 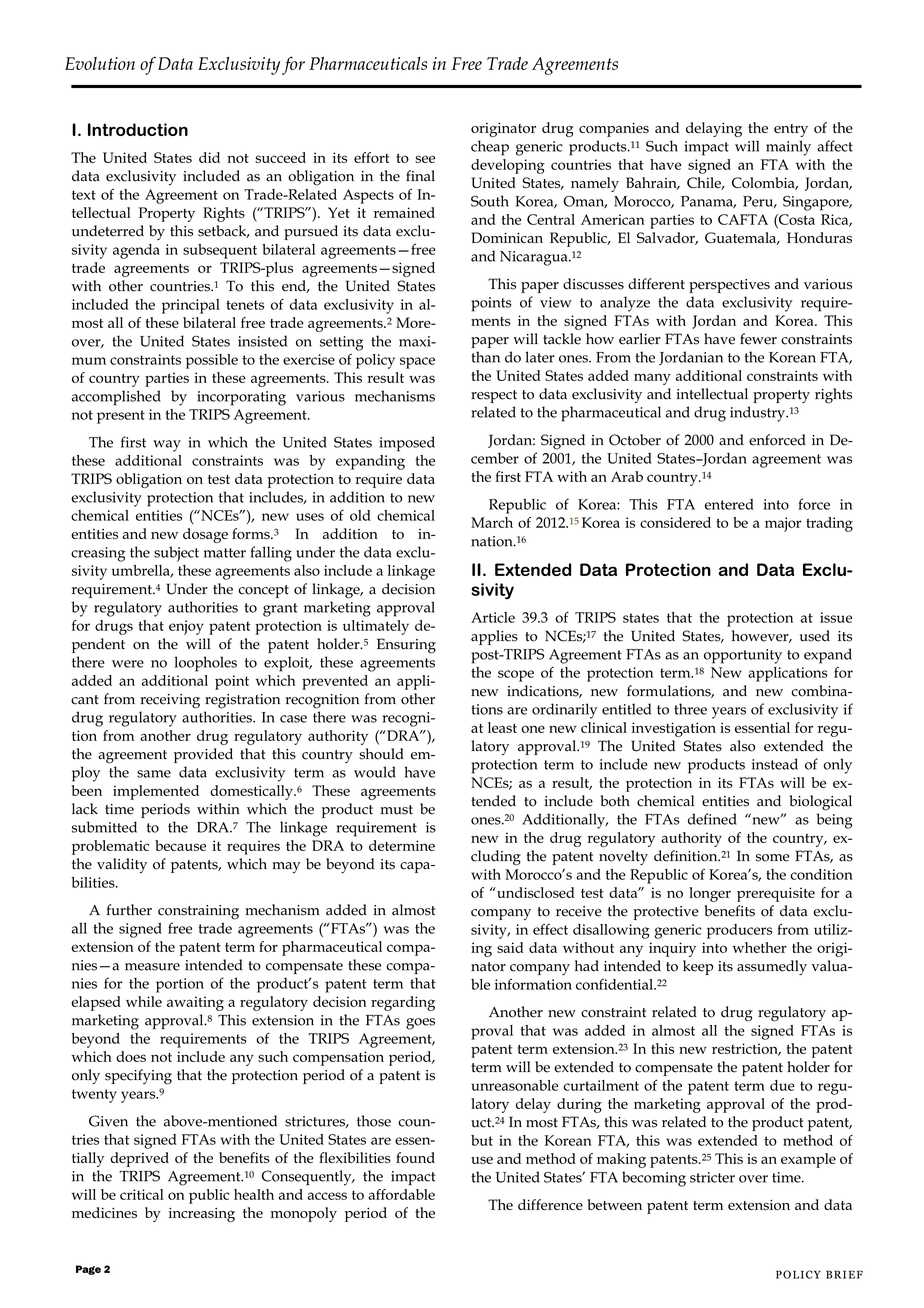 What do you see at coordinates (425, 159) in the image?
I see `see` at bounding box center [425, 159].
